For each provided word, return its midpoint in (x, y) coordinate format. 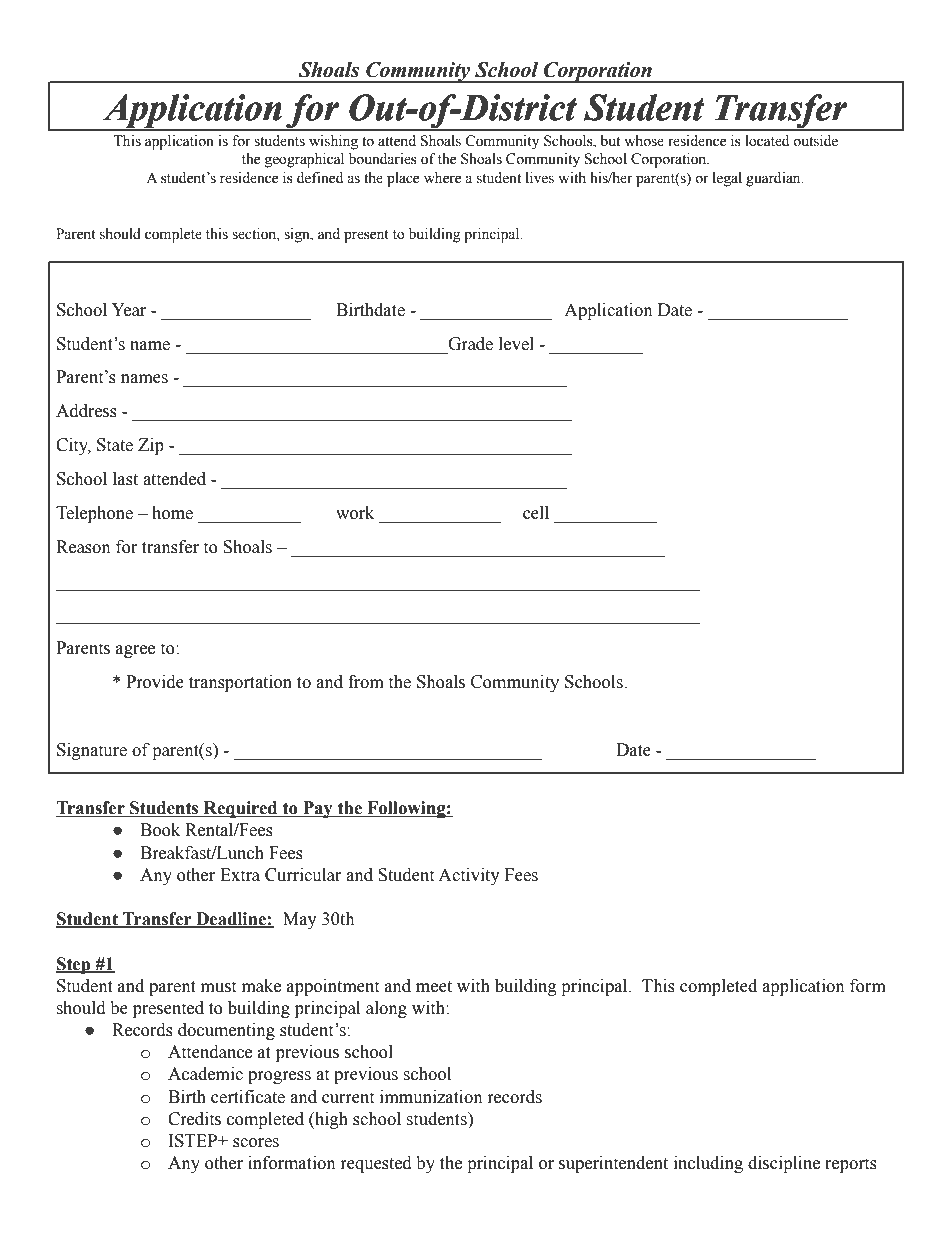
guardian (774, 179)
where (442, 178)
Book (160, 830)
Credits (194, 1119)
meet (434, 987)
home (172, 513)
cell (536, 513)
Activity (469, 876)
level (516, 344)
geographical (304, 160)
